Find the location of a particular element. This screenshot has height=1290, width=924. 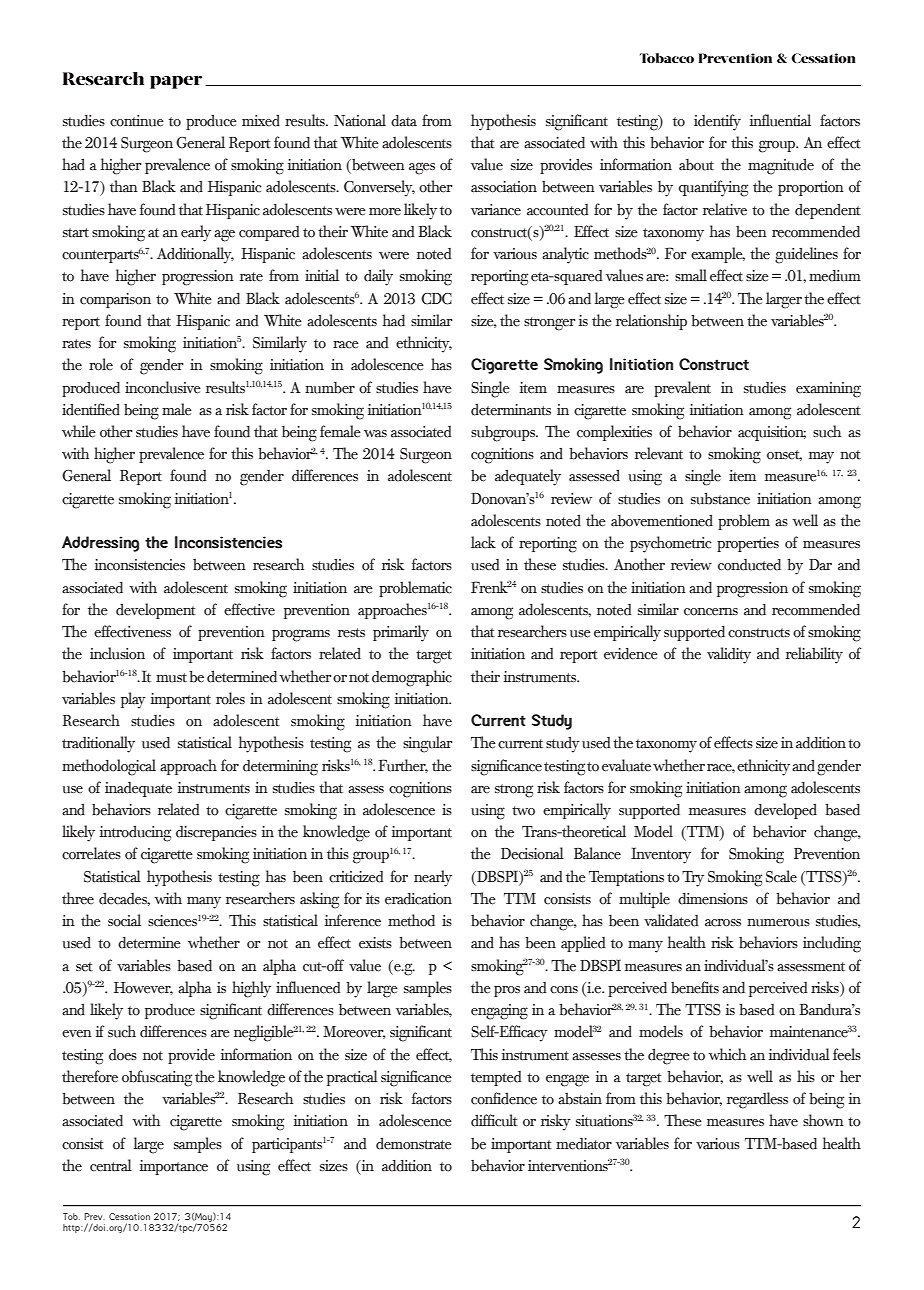

regardless is located at coordinates (757, 1100).
